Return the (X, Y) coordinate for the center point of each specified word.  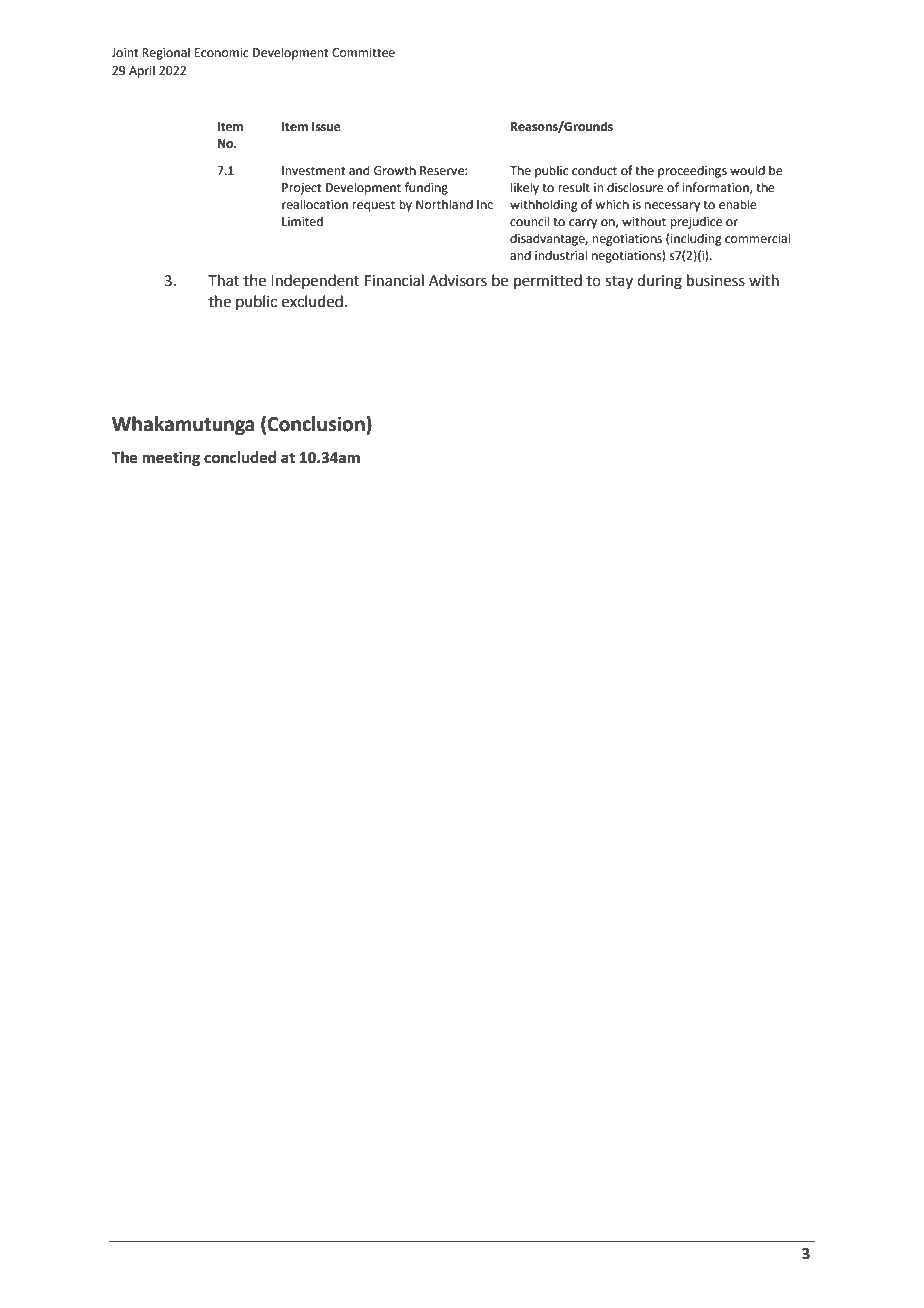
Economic (221, 53)
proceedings (692, 171)
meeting (171, 459)
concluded (240, 457)
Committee (363, 53)
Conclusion (317, 424)
